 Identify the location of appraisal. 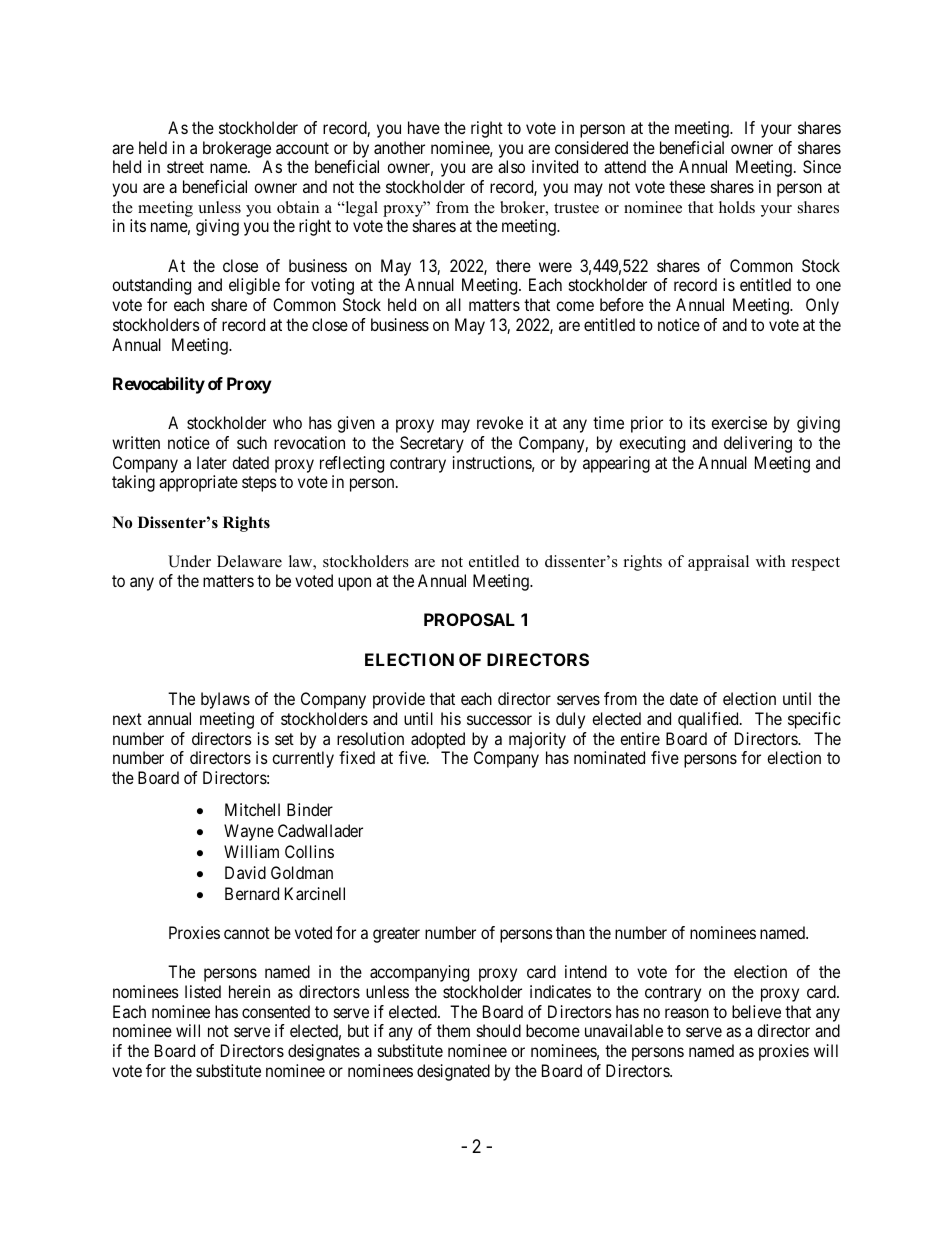
(718, 563).
